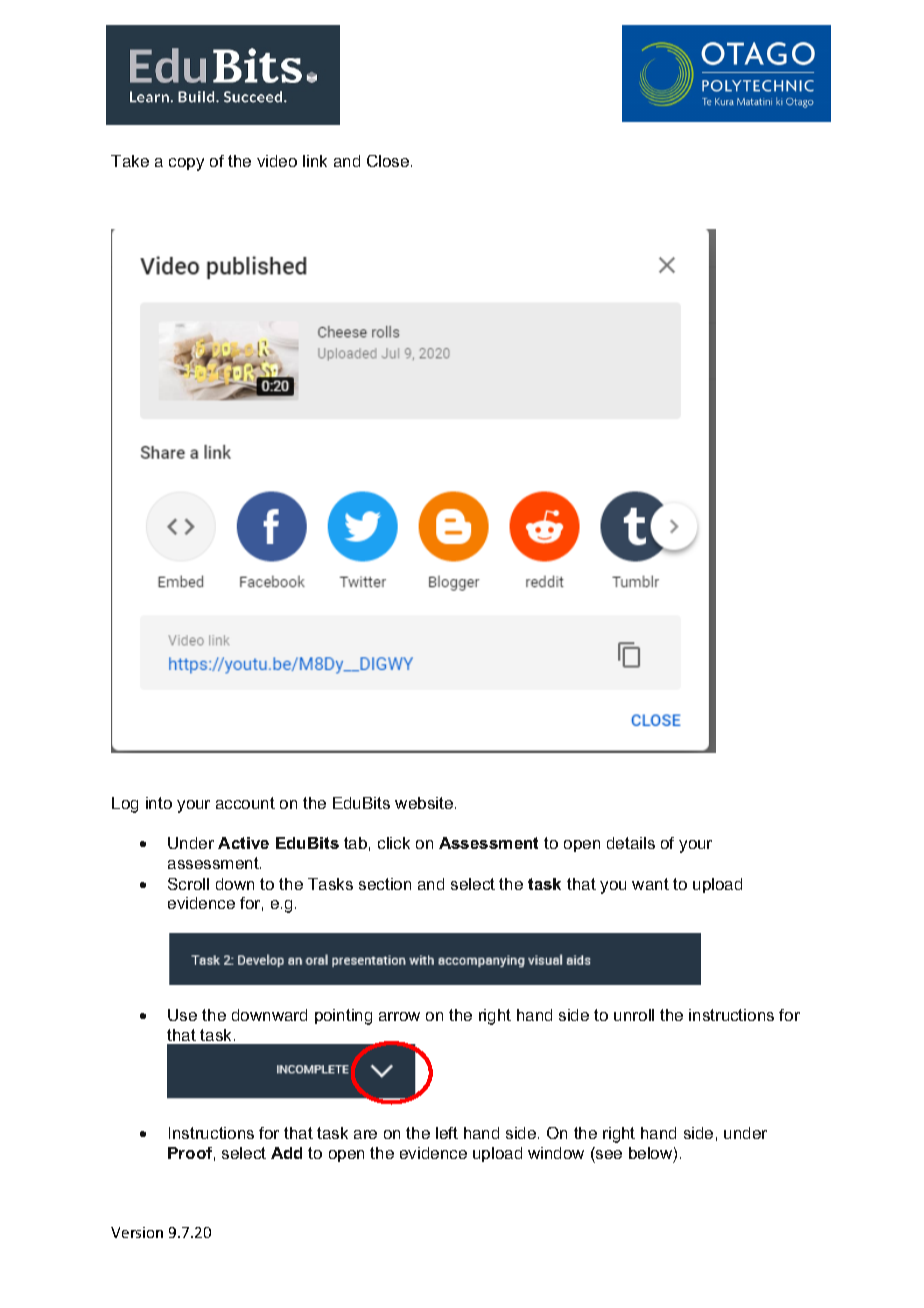 The width and height of the screenshot is (924, 1308). What do you see at coordinates (631, 843) in the screenshot?
I see `details` at bounding box center [631, 843].
